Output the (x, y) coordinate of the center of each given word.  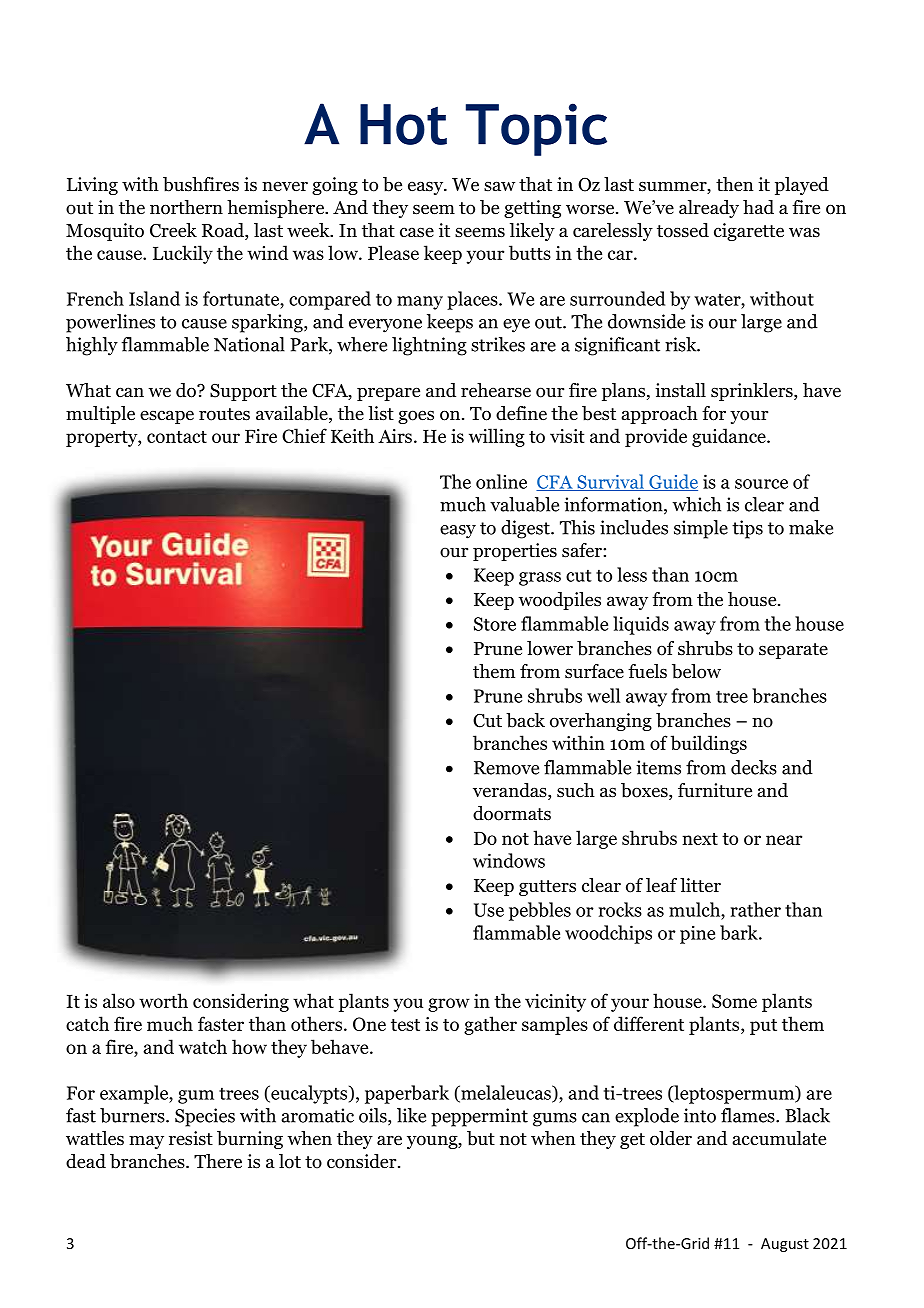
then (735, 184)
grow (449, 1005)
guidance (730, 437)
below (696, 671)
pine (697, 934)
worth (163, 1000)
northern (186, 207)
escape (167, 417)
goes (416, 417)
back (525, 720)
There (218, 1161)
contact (177, 437)
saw (499, 186)
